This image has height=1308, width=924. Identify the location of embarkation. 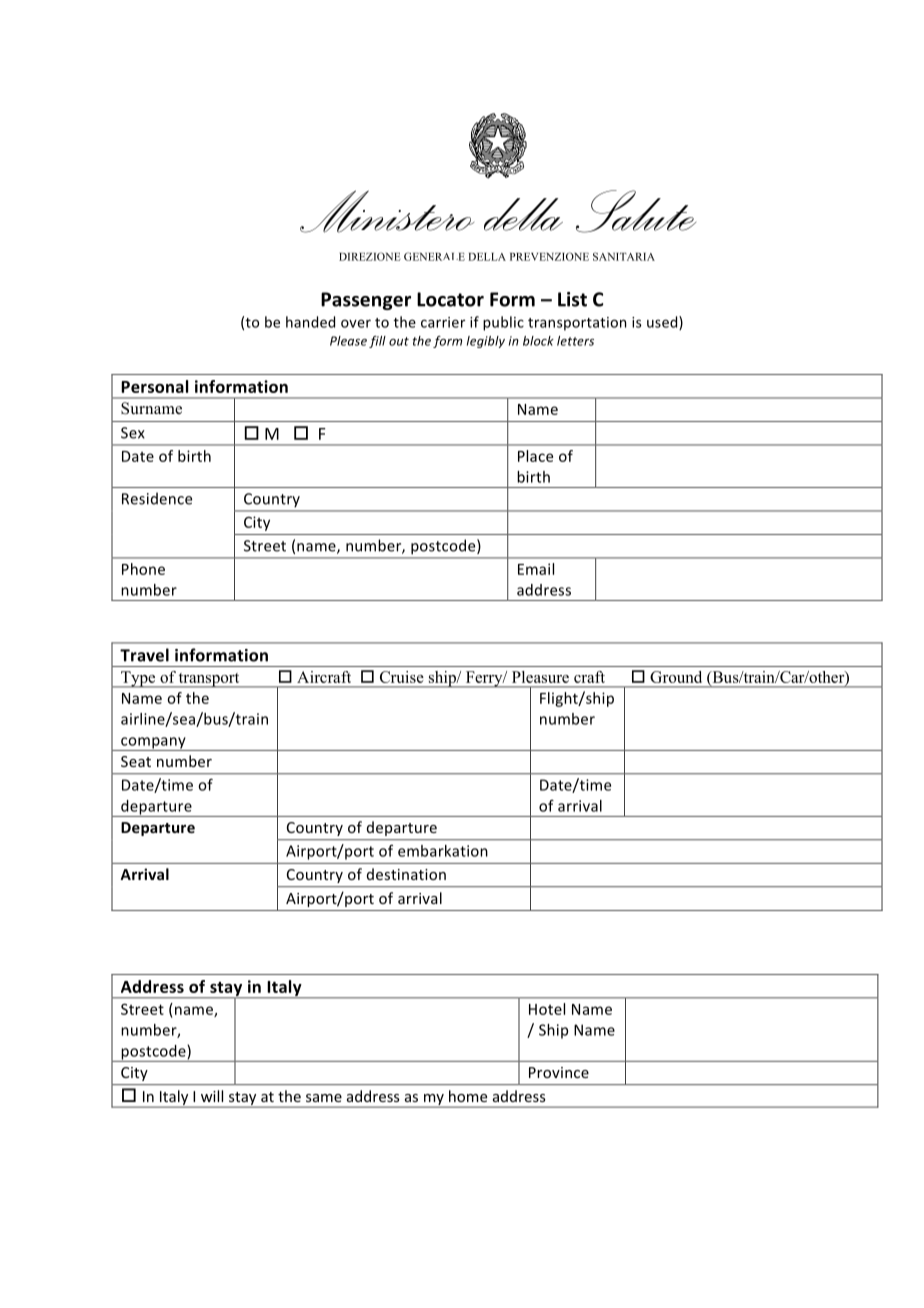
(443, 851).
